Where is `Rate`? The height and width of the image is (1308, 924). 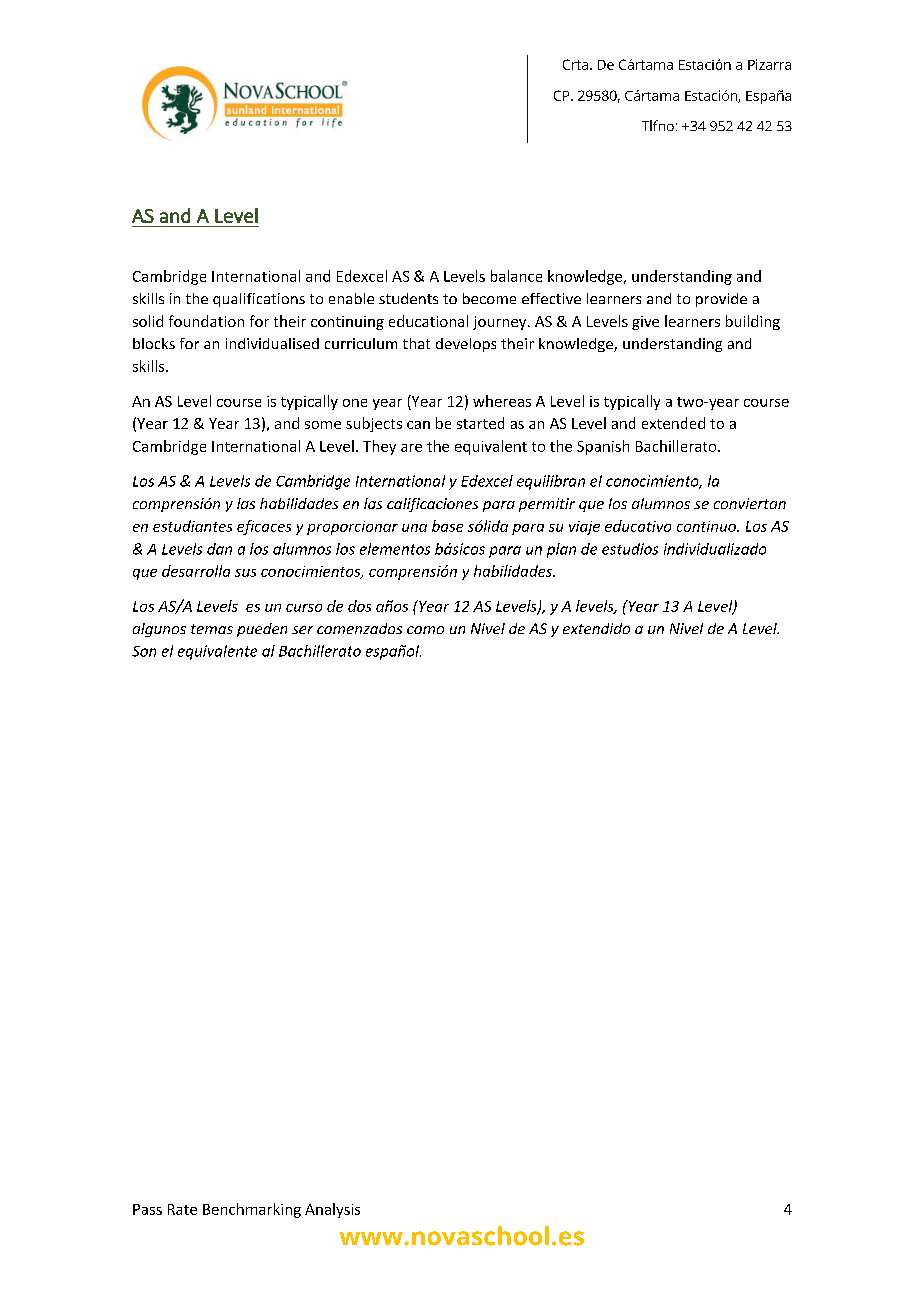 Rate is located at coordinates (182, 1209).
